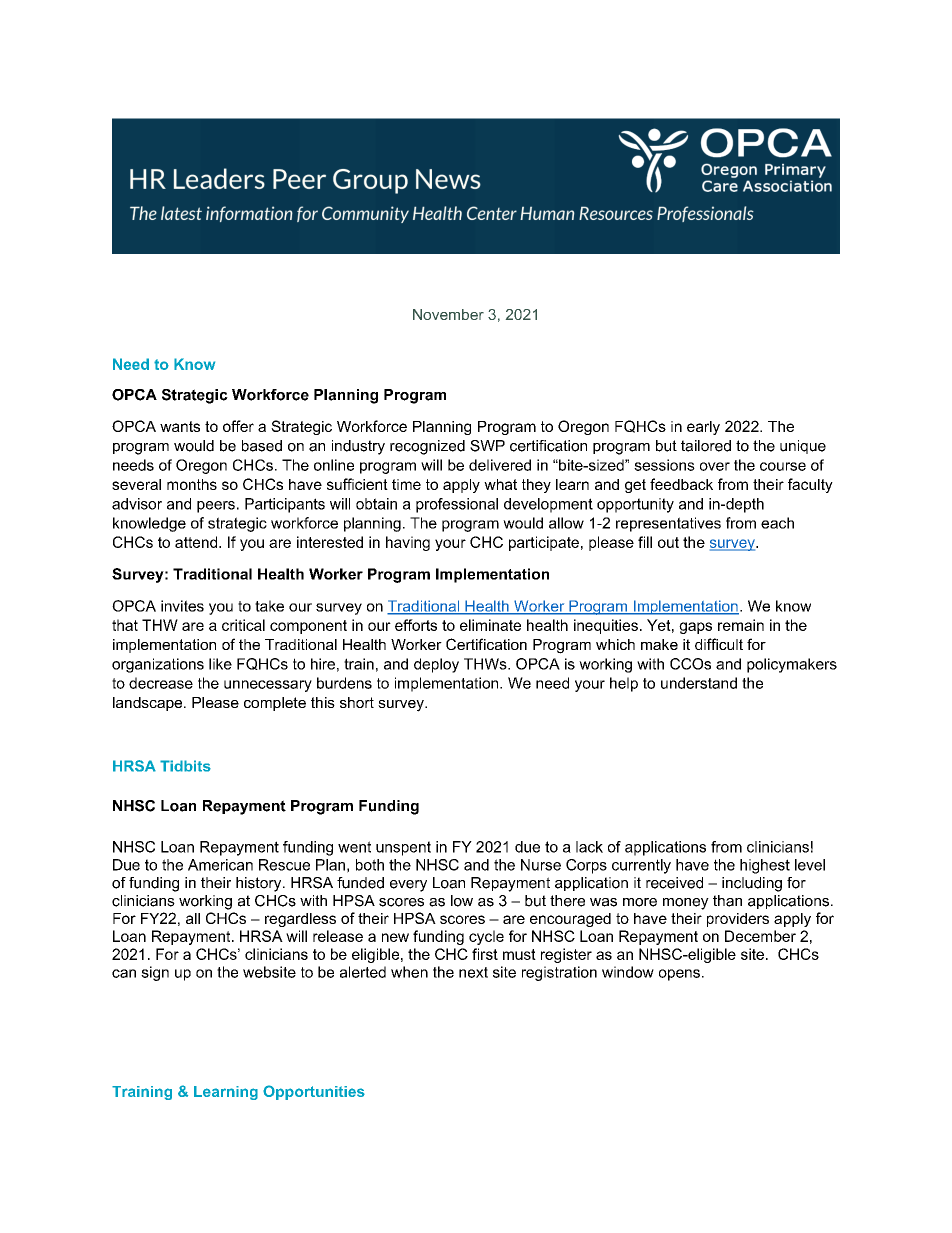 Image resolution: width=952 pixels, height=1233 pixels. I want to click on eliminate, so click(490, 625).
